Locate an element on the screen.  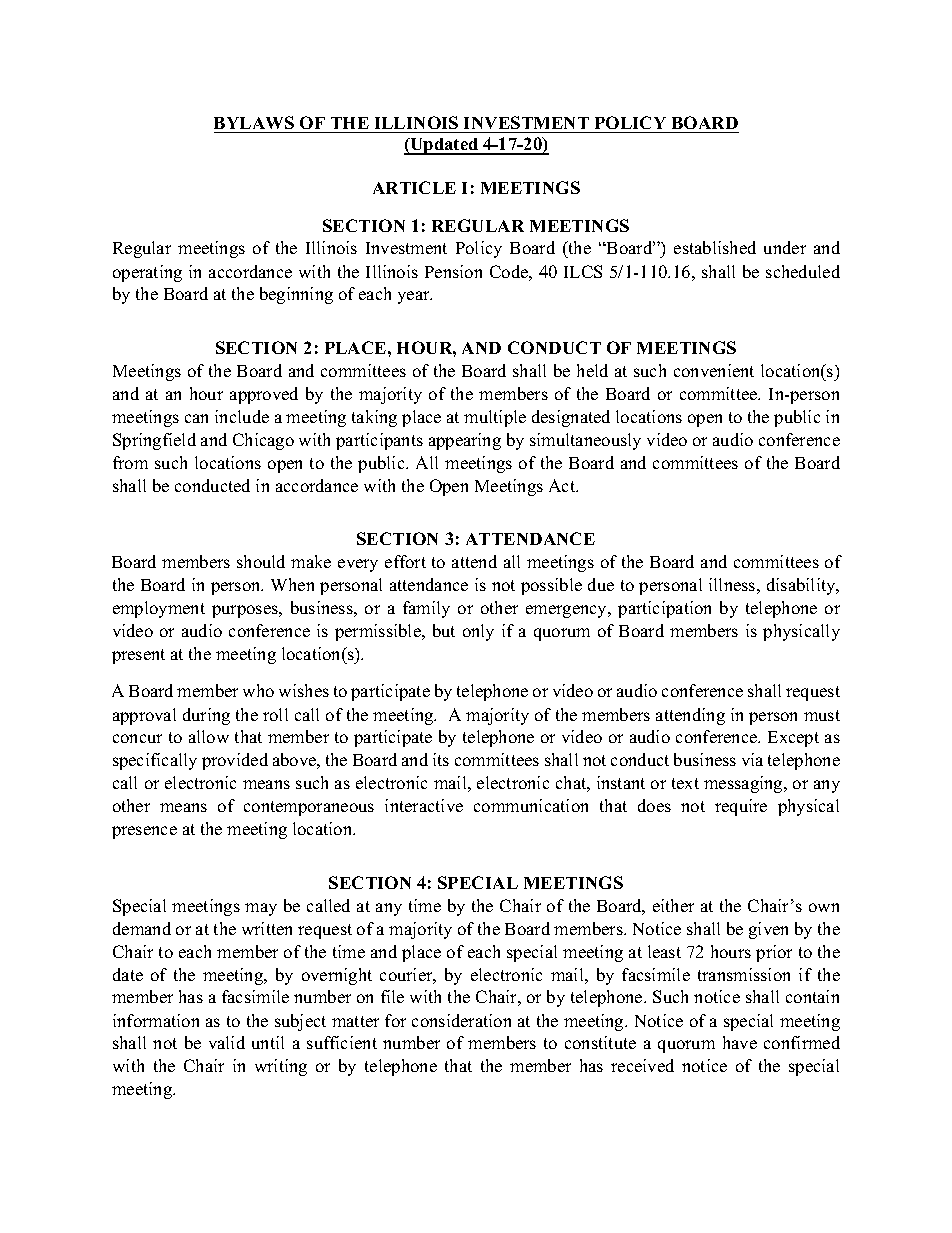
require is located at coordinates (741, 807).
